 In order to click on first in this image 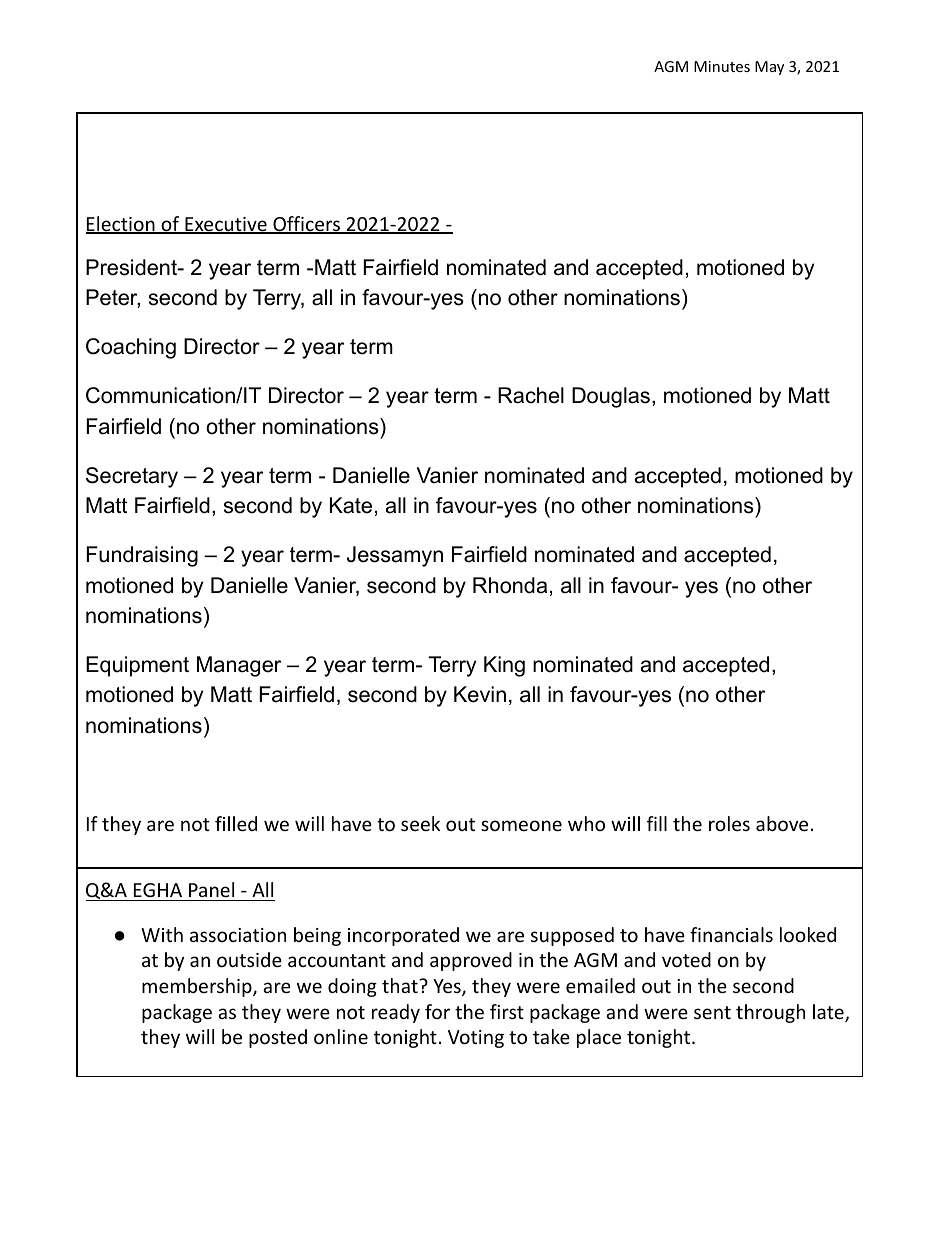, I will do `click(507, 1011)`.
